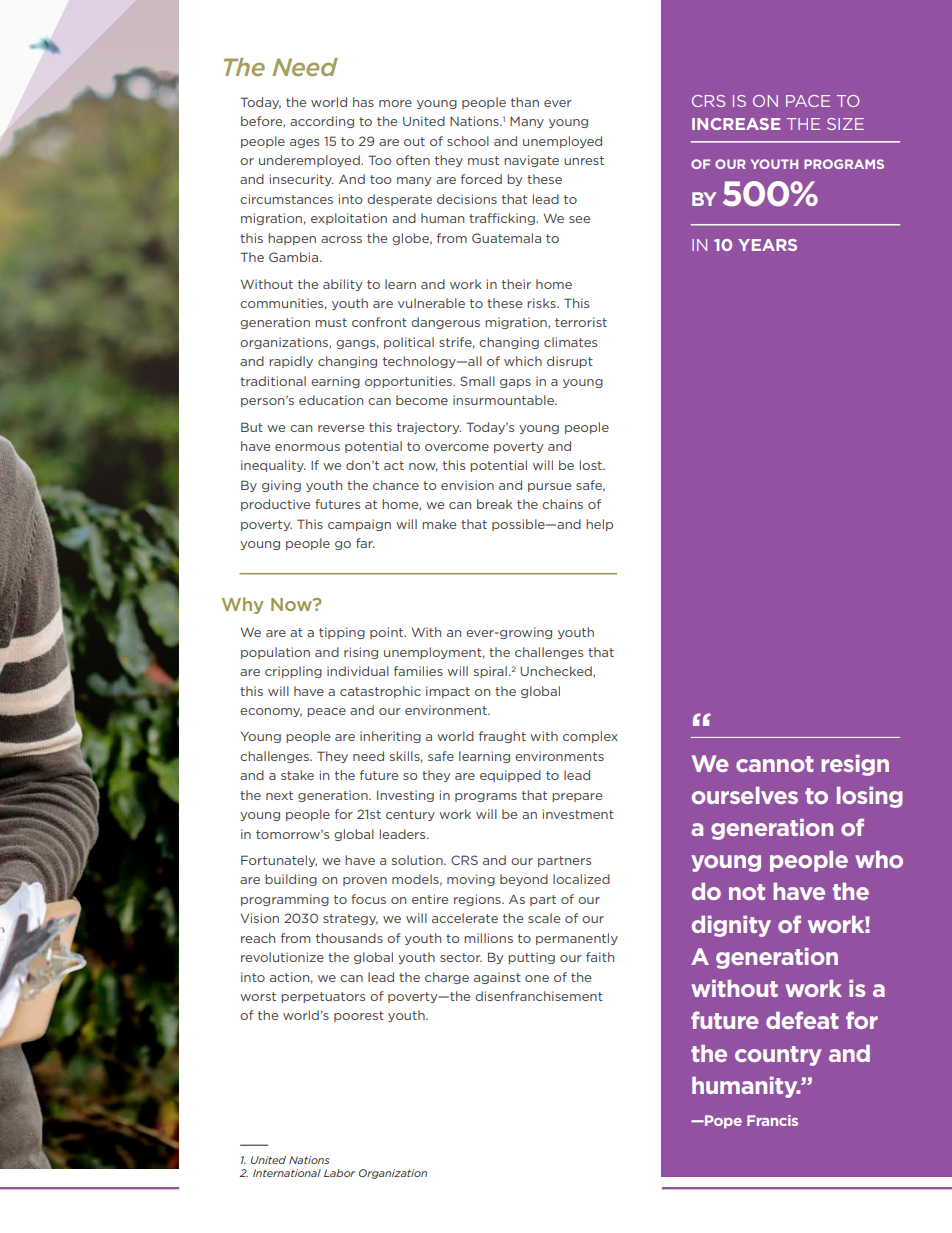 This document has height=1233, width=952. What do you see at coordinates (562, 142) in the document?
I see `unemployed` at bounding box center [562, 142].
